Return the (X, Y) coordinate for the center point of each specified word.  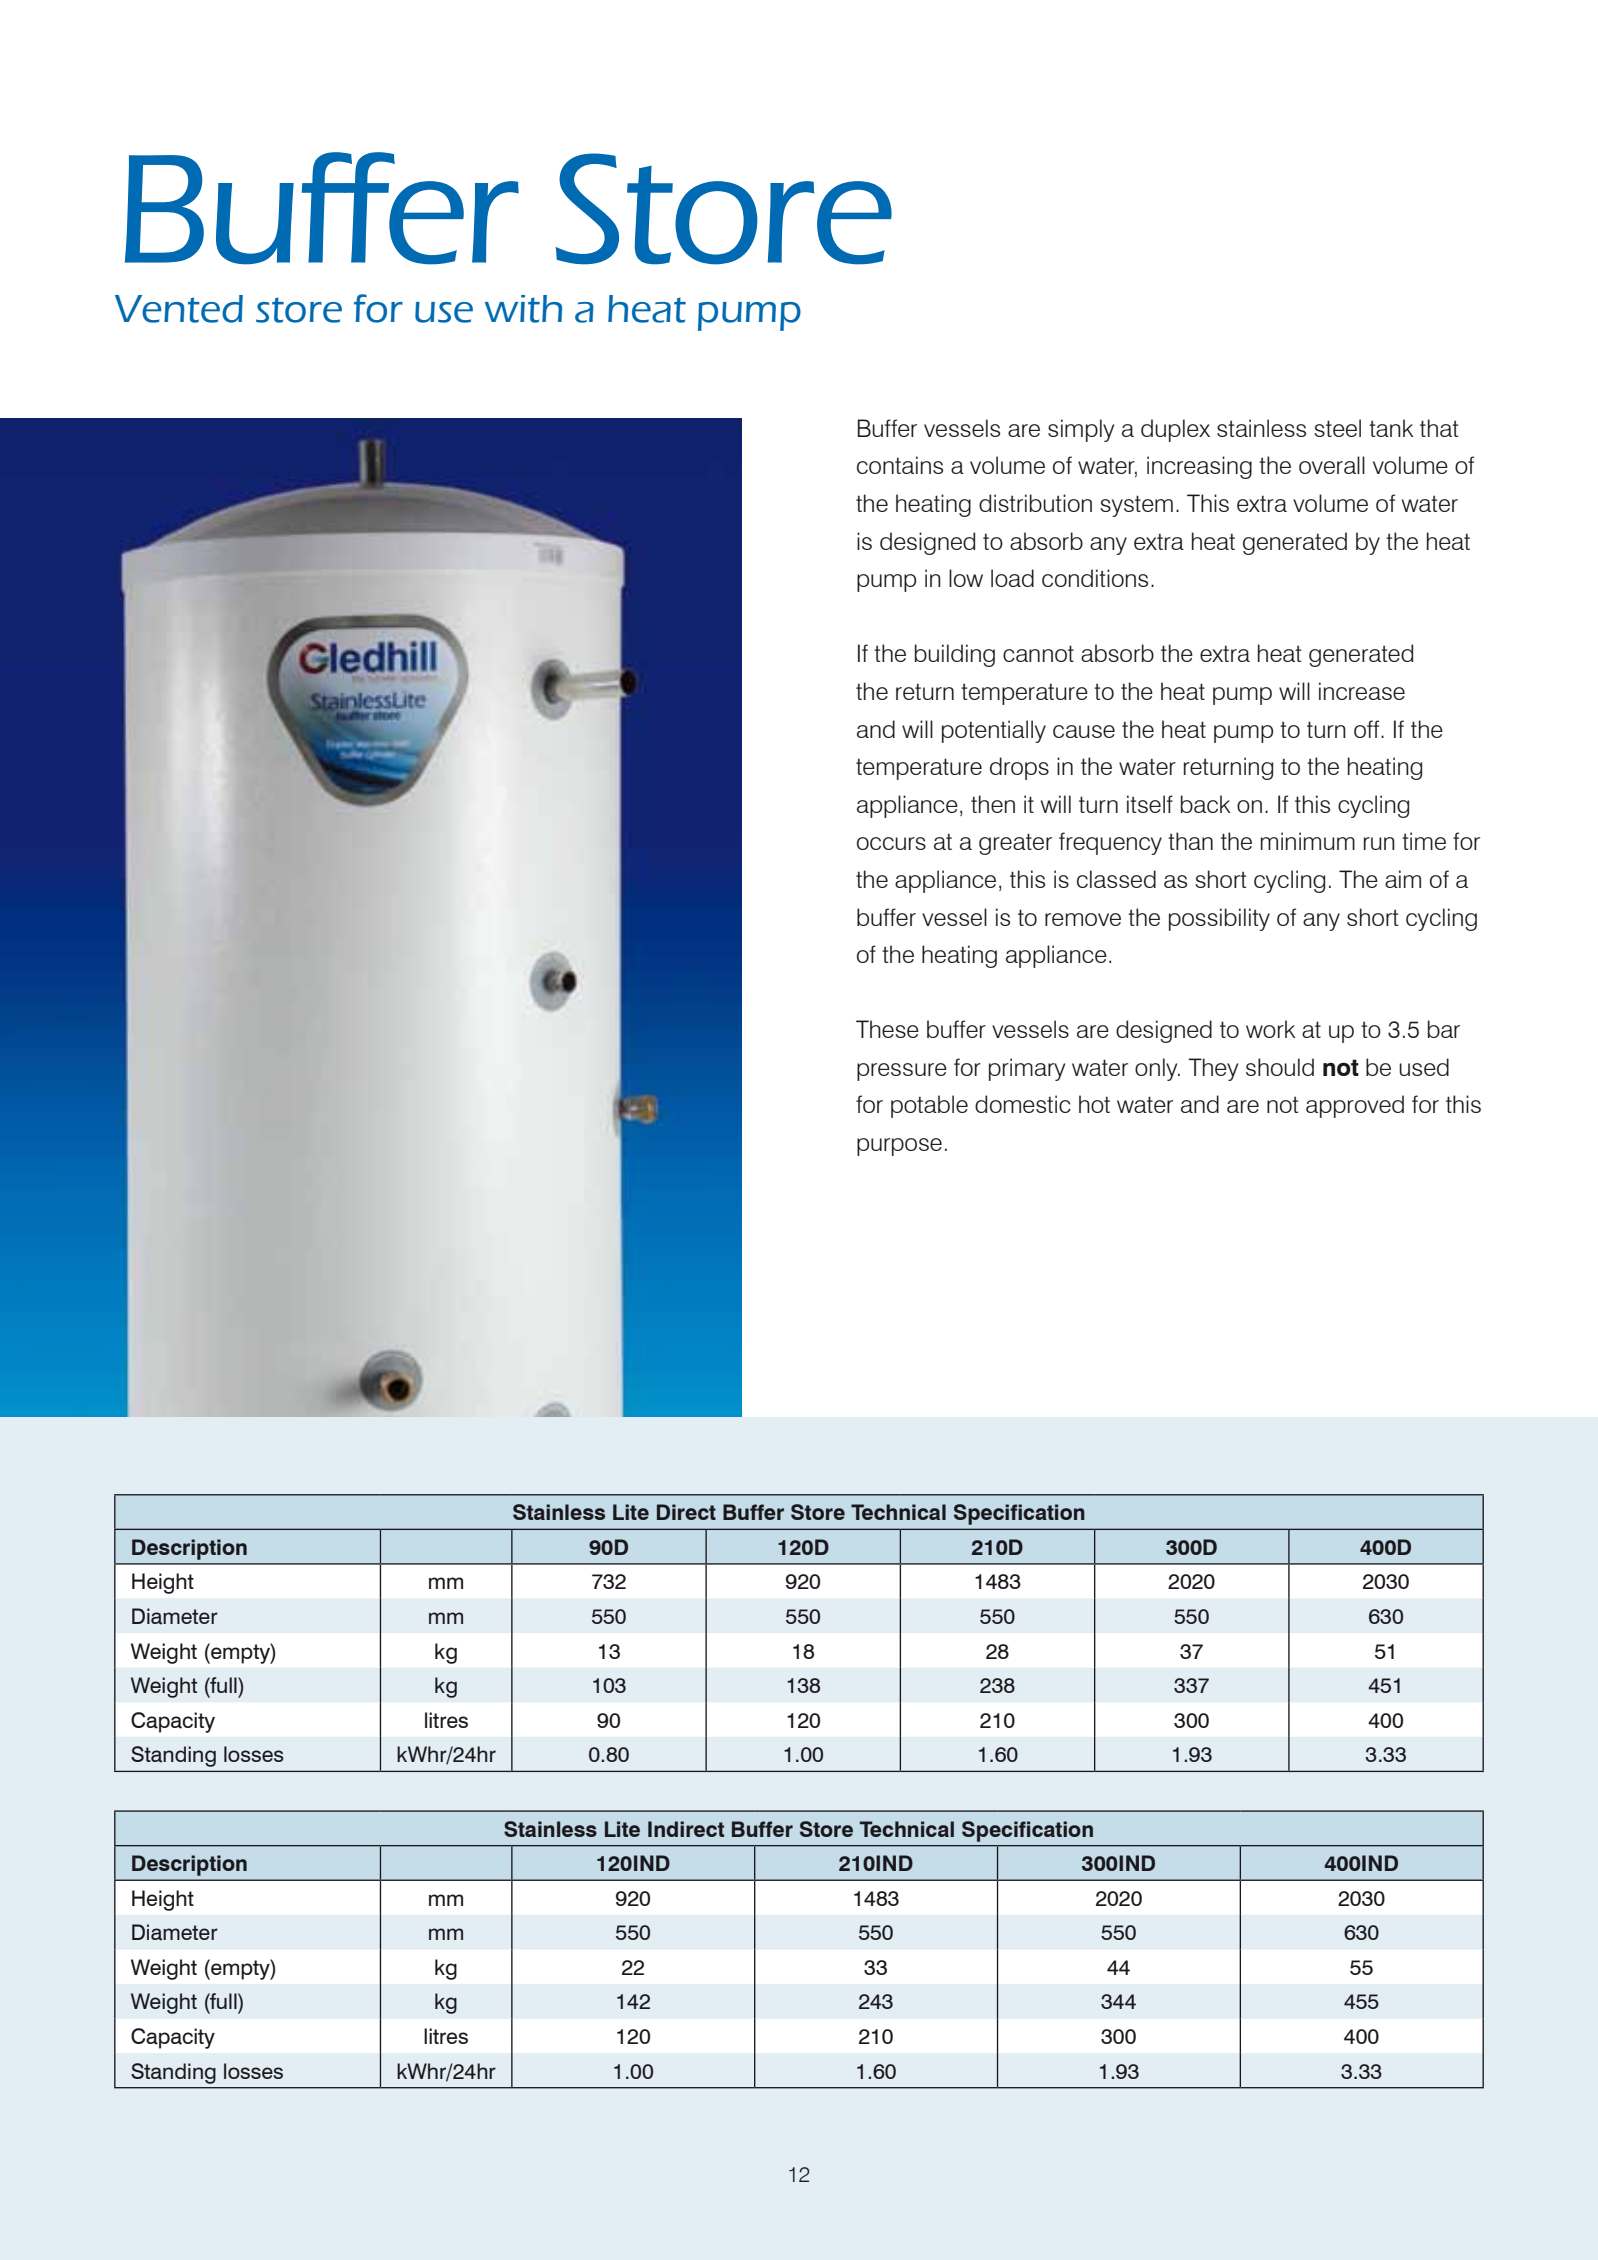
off (1368, 729)
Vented (179, 309)
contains (900, 465)
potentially (994, 731)
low (966, 578)
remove (1083, 919)
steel (1337, 428)
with (523, 309)
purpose (899, 1147)
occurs (891, 843)
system (1136, 506)
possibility (1219, 919)
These (887, 1029)
